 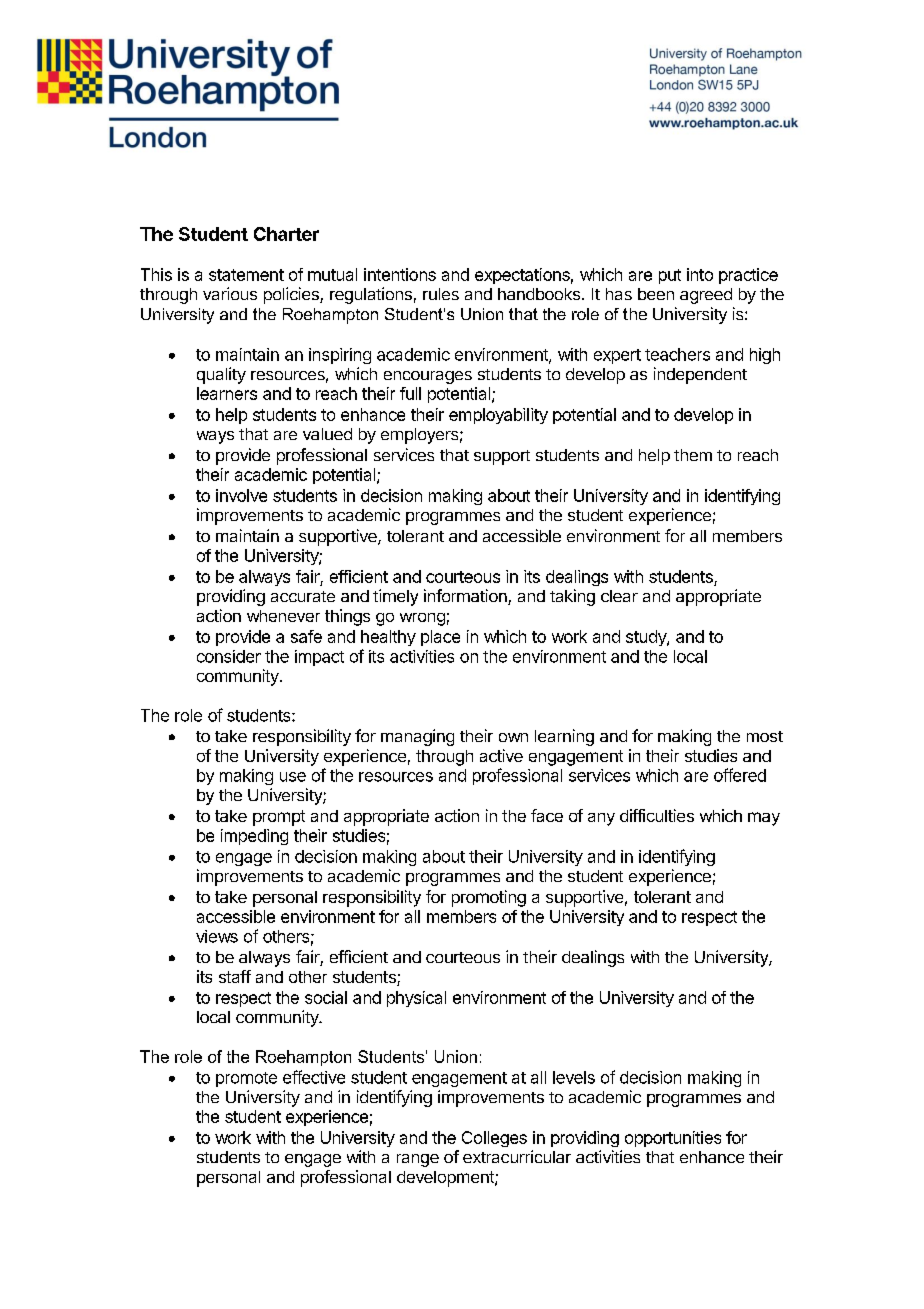 What do you see at coordinates (441, 294) in the screenshot?
I see `rules` at bounding box center [441, 294].
